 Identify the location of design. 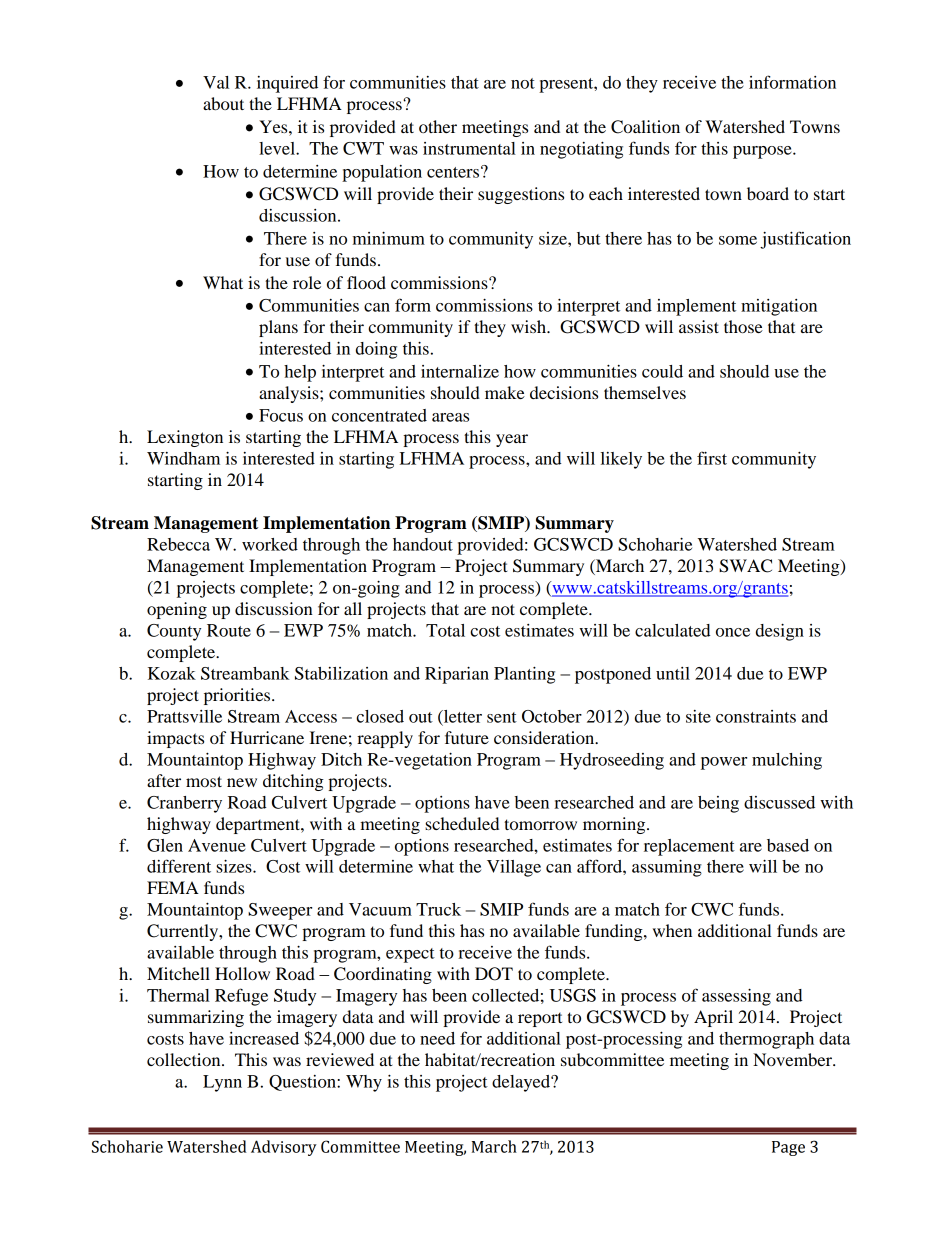
(780, 632).
